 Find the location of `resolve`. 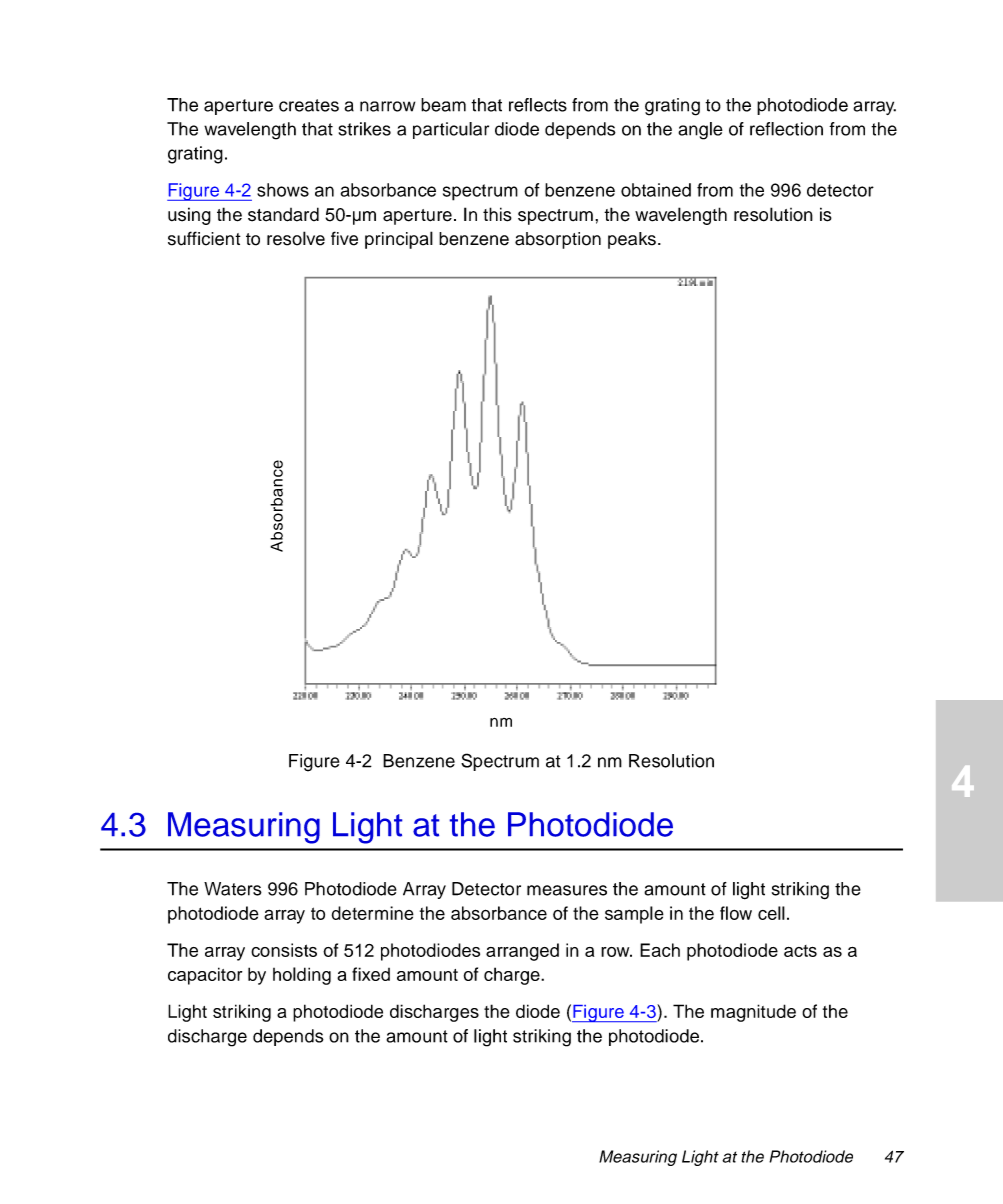

resolve is located at coordinates (296, 238).
